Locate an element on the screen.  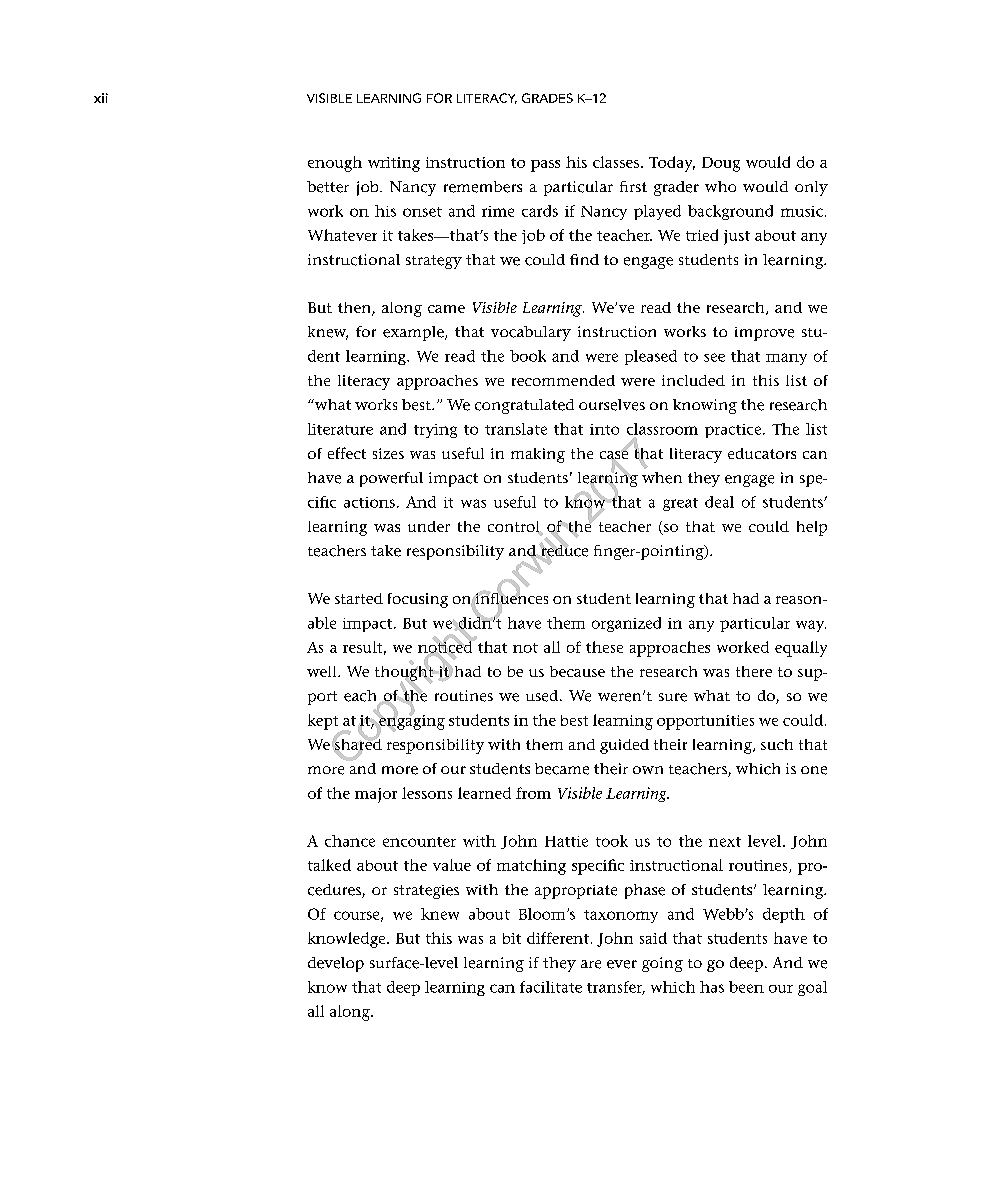
develop is located at coordinates (336, 964).
